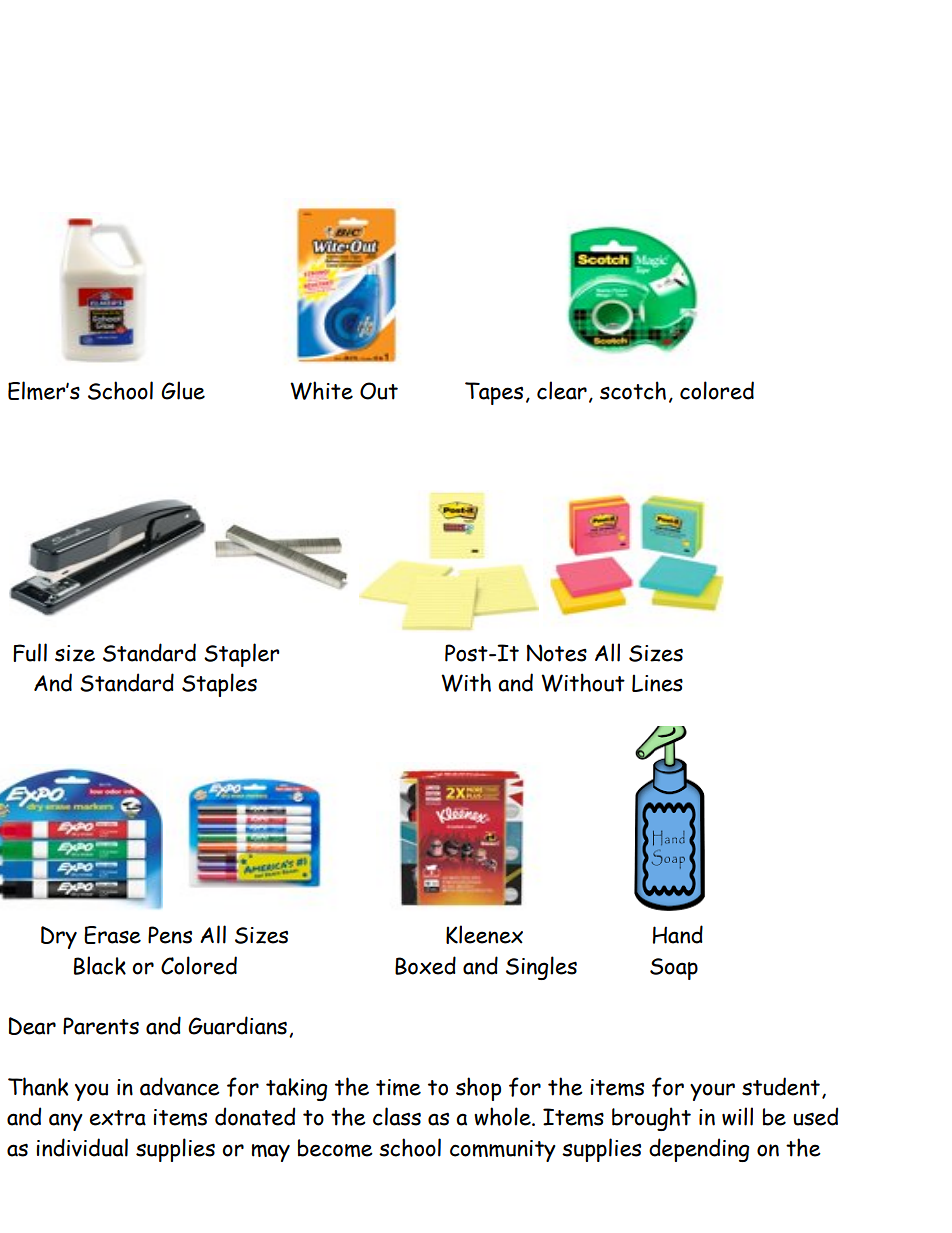  What do you see at coordinates (484, 934) in the document?
I see `Kleenex` at bounding box center [484, 934].
